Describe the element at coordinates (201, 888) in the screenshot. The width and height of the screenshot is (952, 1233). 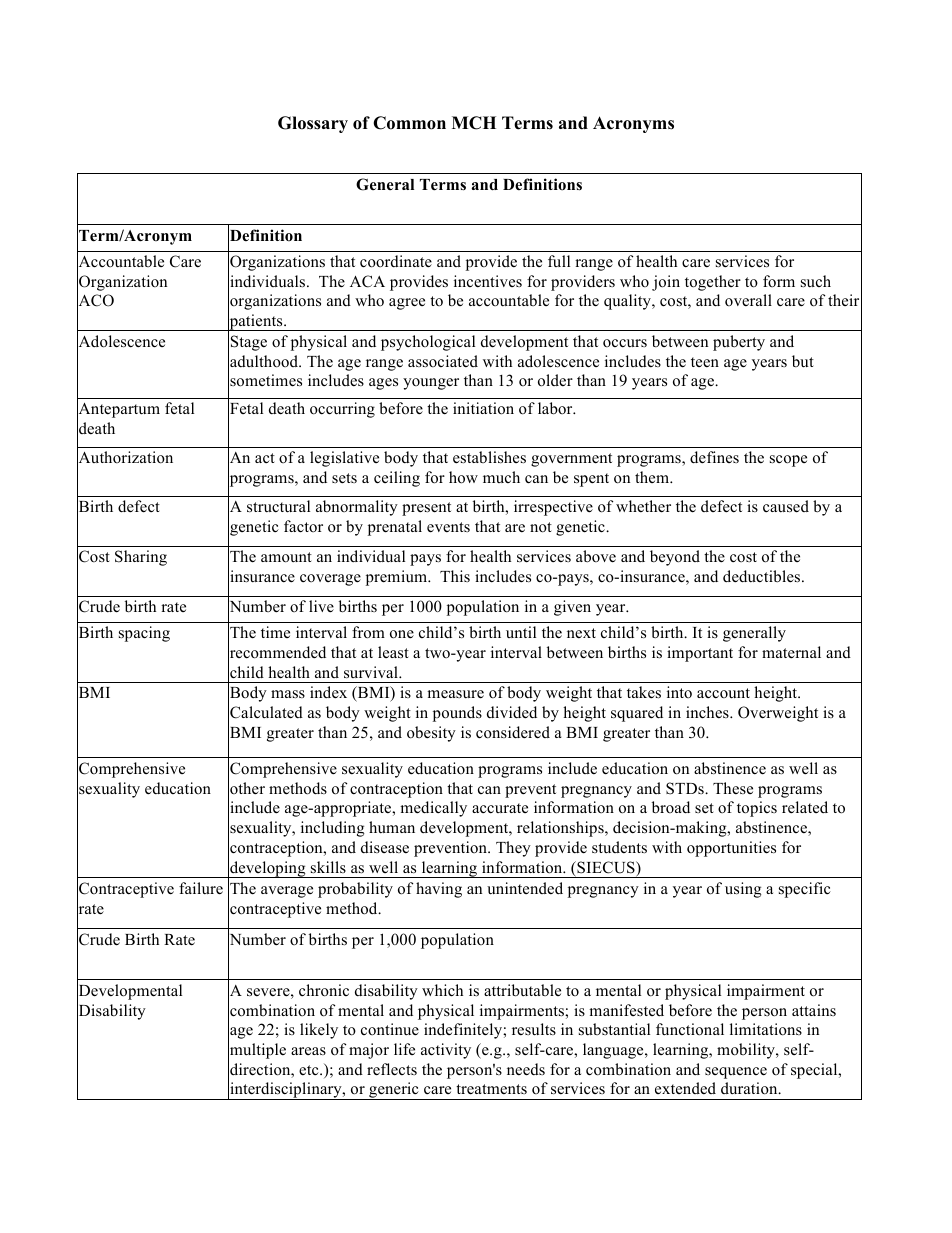
I see `failure` at that location.
